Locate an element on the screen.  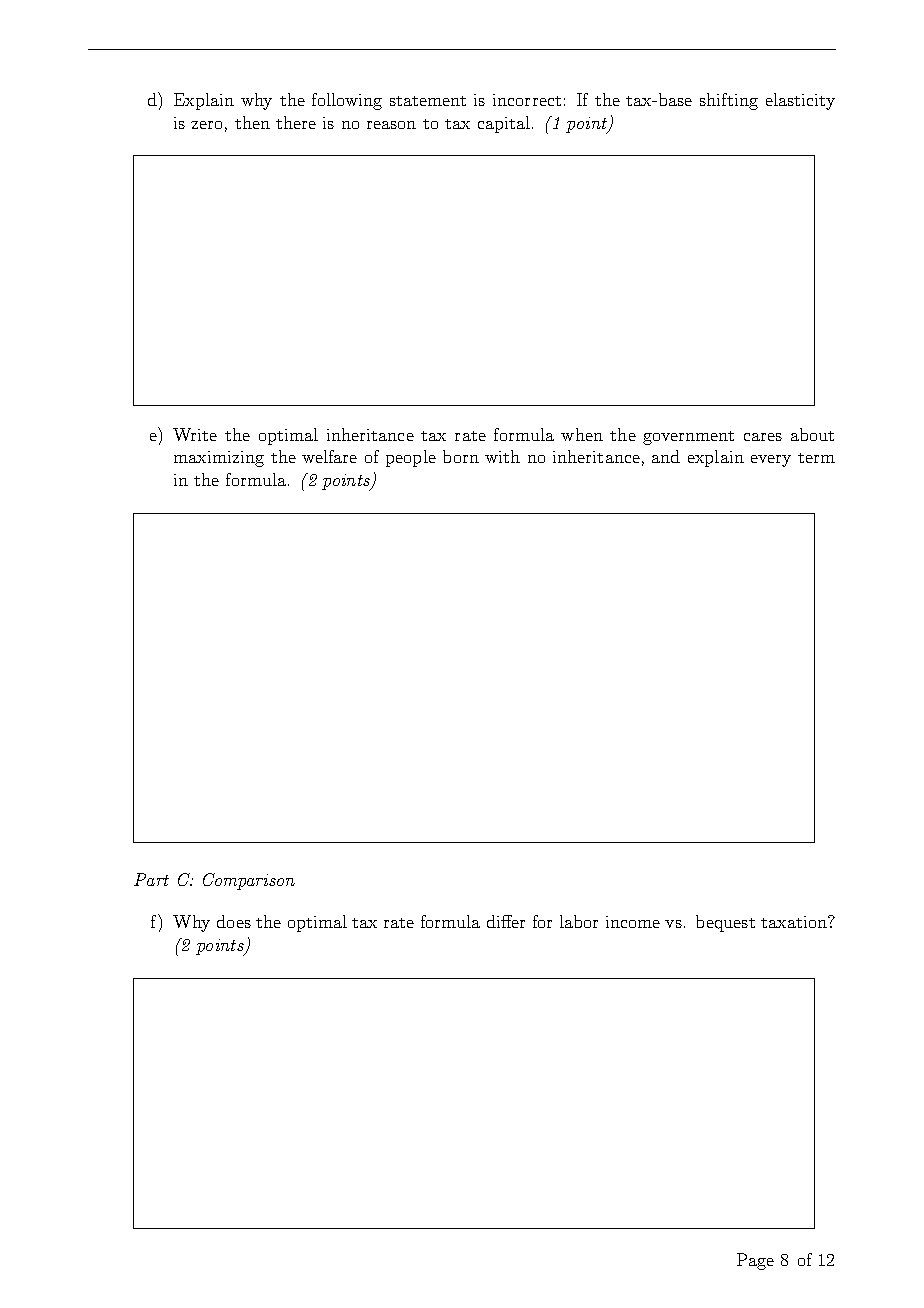
born is located at coordinates (461, 456).
